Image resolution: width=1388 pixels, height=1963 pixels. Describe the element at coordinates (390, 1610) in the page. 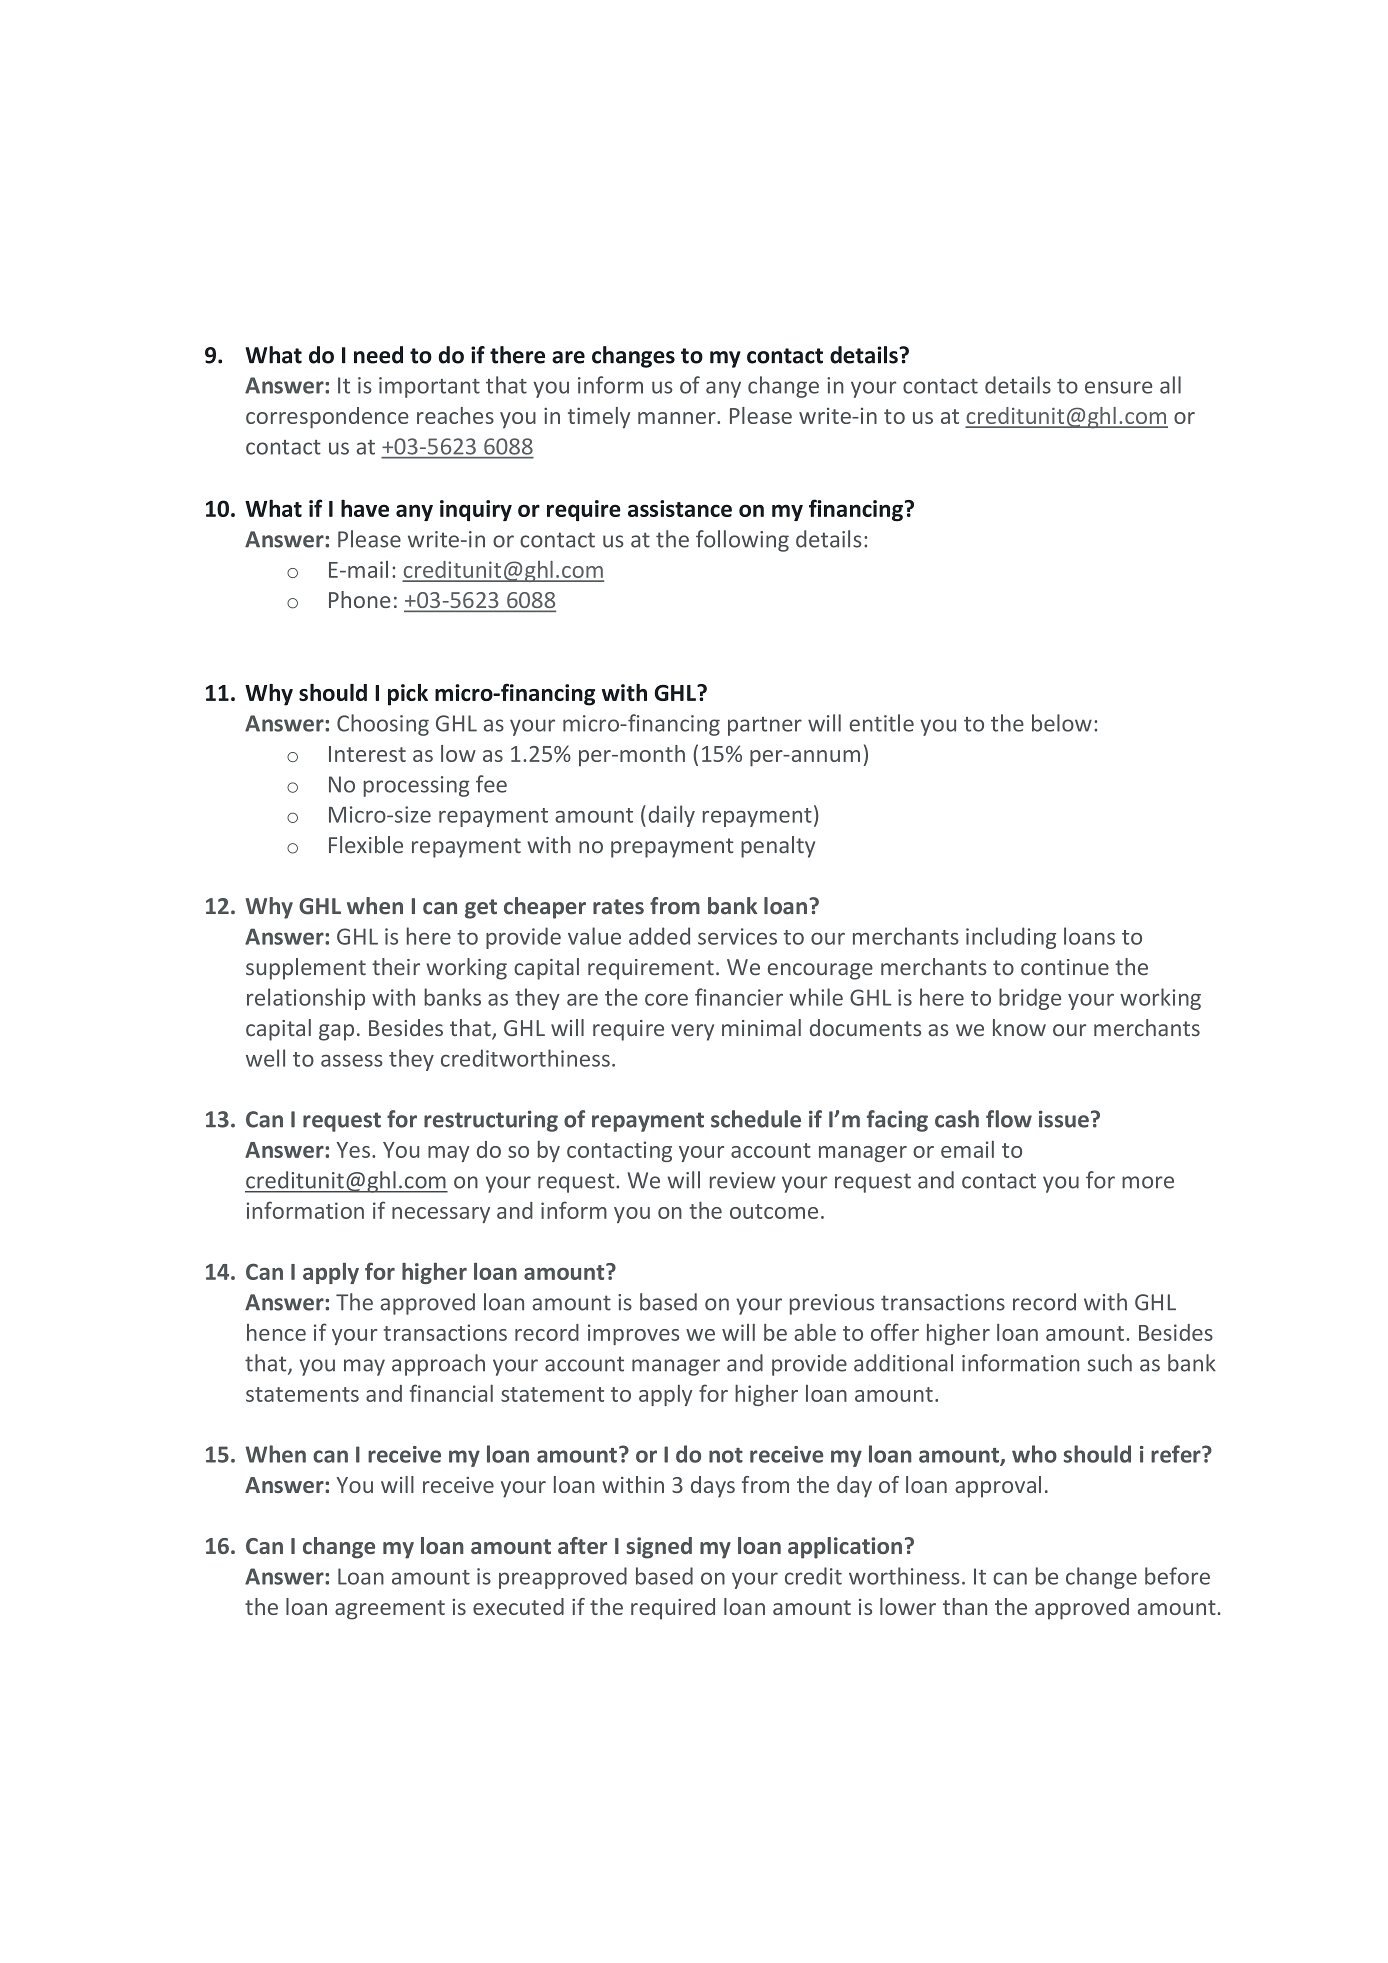

I see `agreement` at that location.
